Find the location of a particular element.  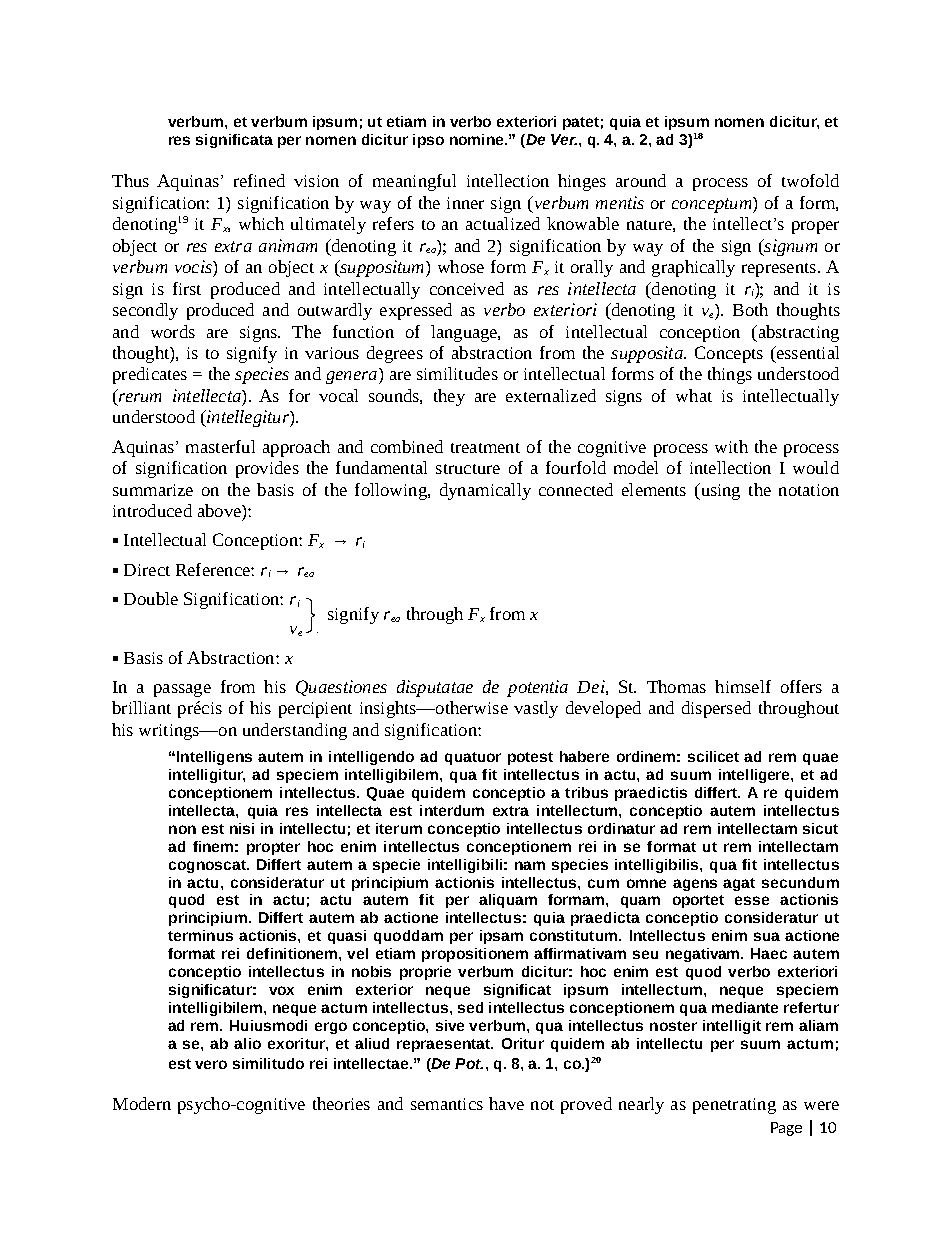

vastly is located at coordinates (536, 709).
